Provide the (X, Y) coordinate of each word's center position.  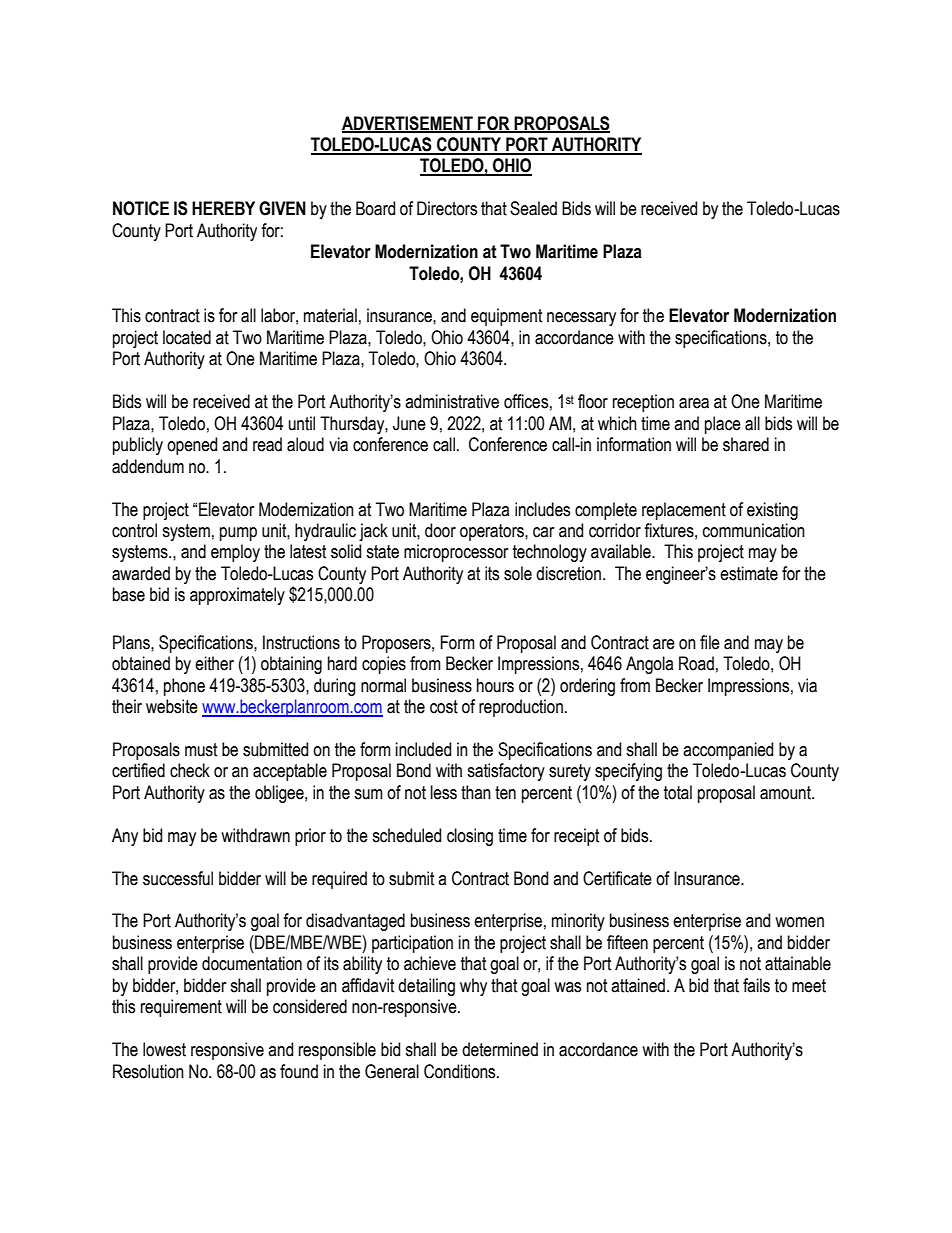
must (201, 750)
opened (192, 446)
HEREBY (223, 208)
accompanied (728, 751)
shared (746, 444)
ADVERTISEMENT (408, 124)
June (409, 423)
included (423, 749)
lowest (164, 1049)
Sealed (533, 208)
